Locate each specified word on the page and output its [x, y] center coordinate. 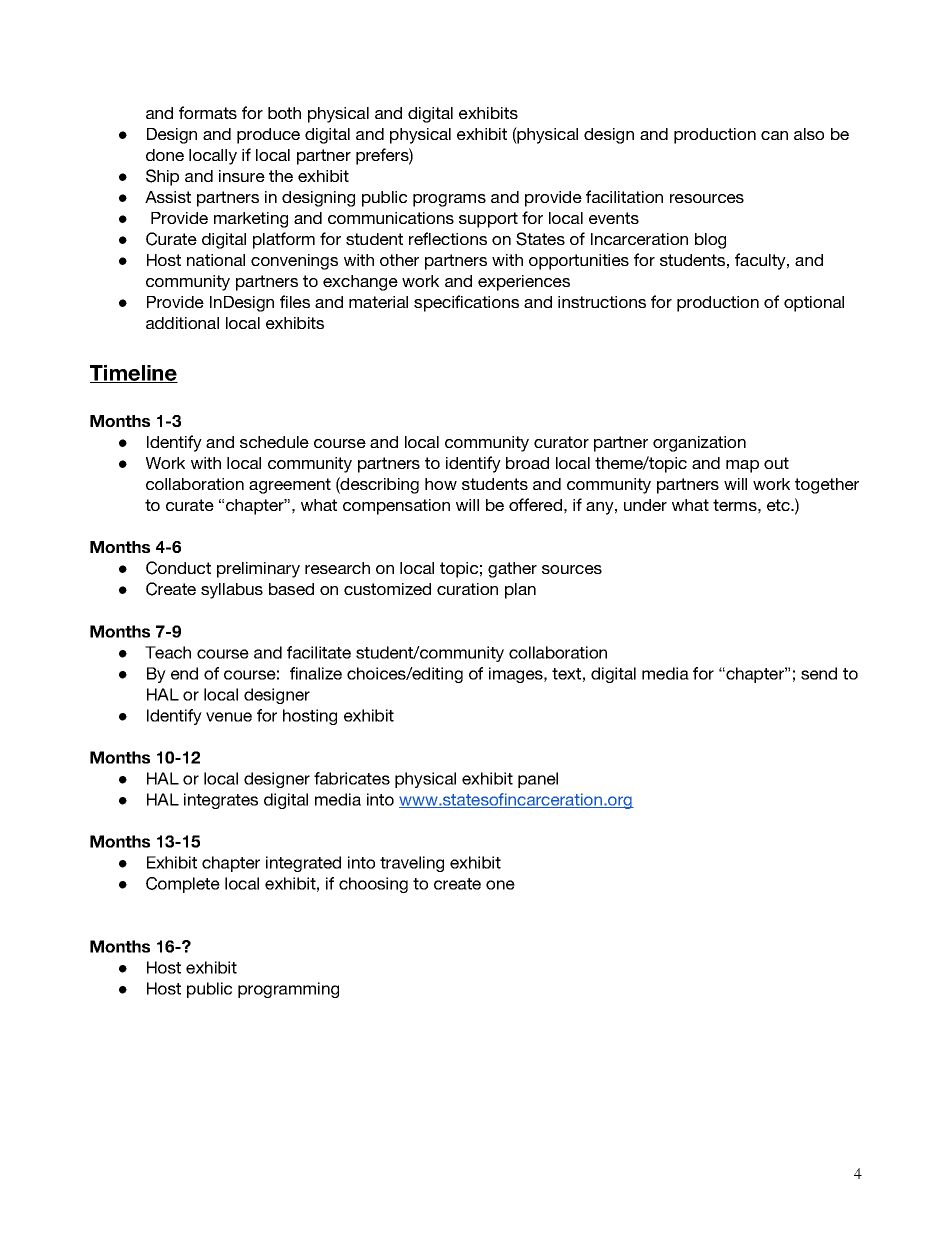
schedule [274, 442]
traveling [412, 864]
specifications [466, 303]
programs [449, 200]
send [819, 673]
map [742, 466]
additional [182, 323]
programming [288, 990]
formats [208, 112]
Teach [168, 652]
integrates [221, 801]
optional [814, 304]
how [441, 484]
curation [467, 589]
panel [538, 780]
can [774, 135]
